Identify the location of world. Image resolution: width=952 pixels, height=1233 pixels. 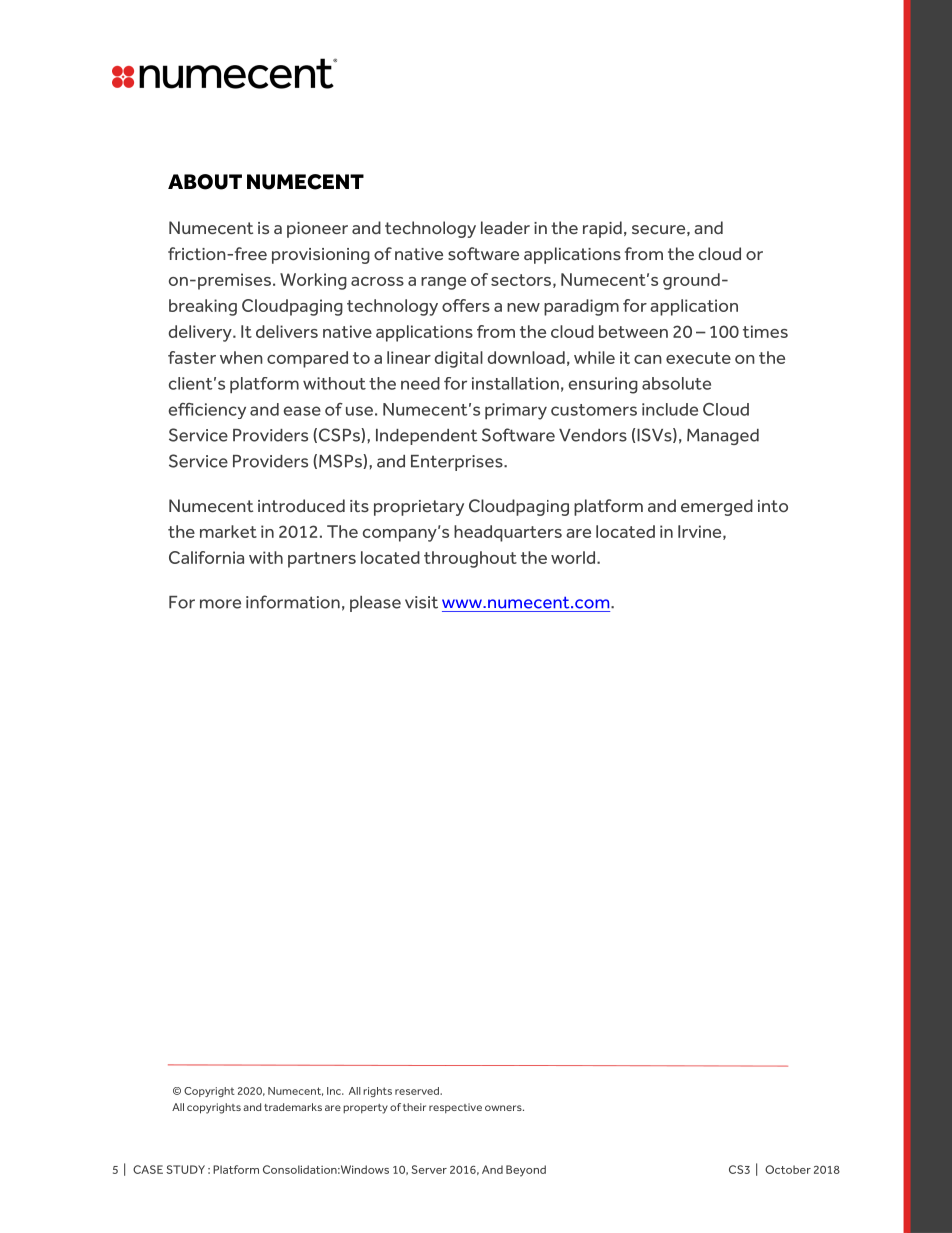
(574, 557).
